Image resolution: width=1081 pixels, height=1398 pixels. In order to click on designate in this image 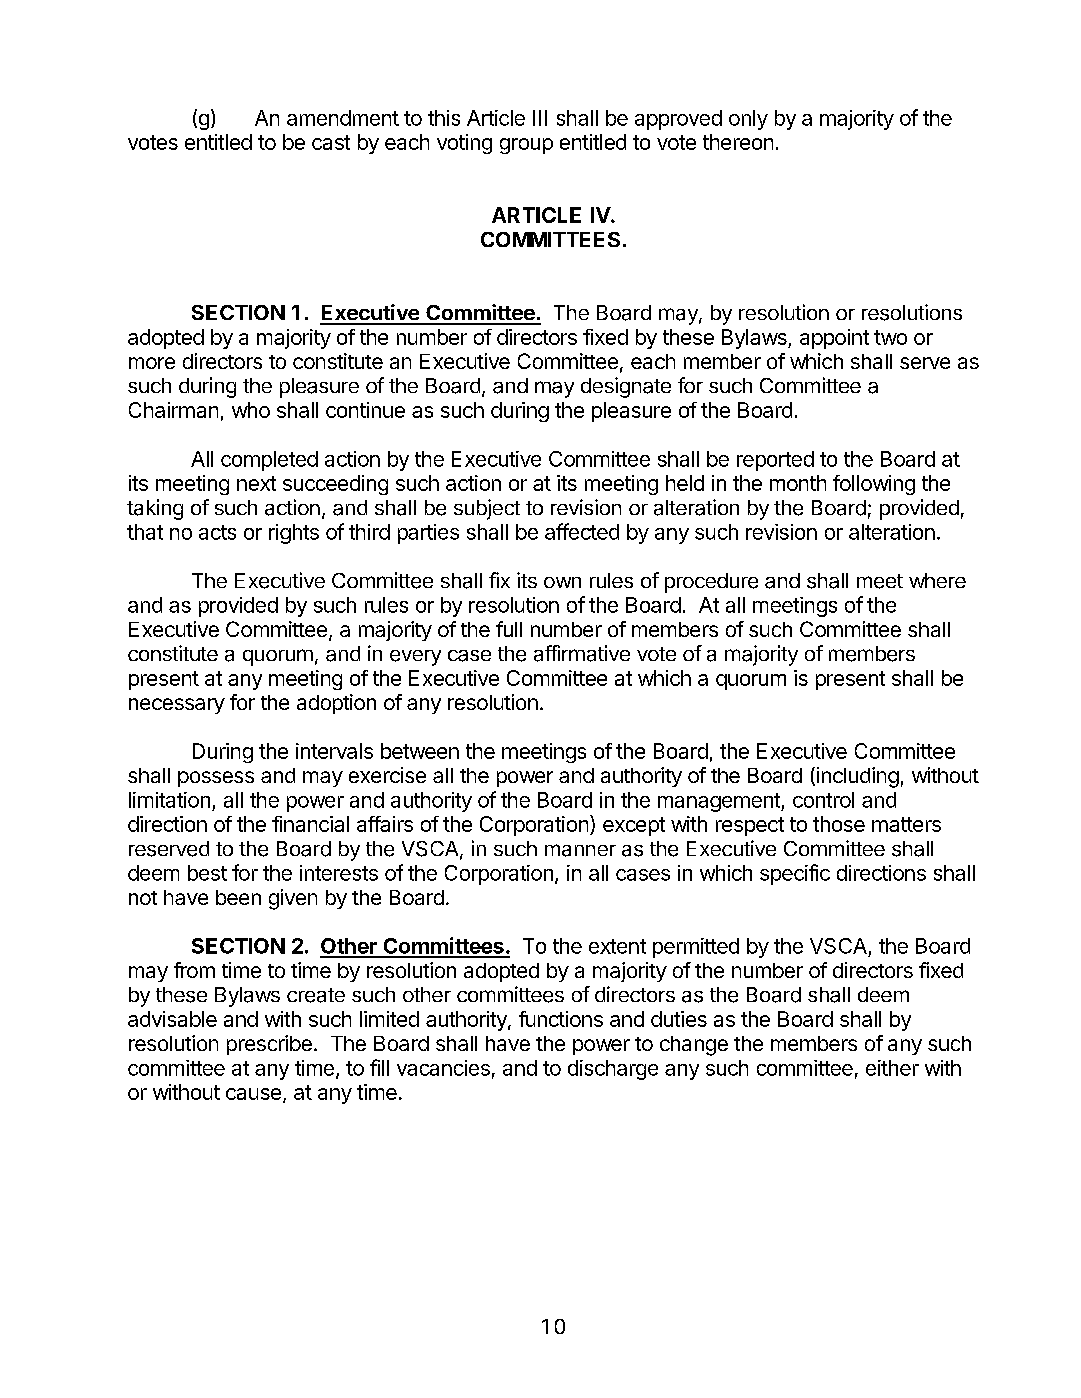, I will do `click(626, 387)`.
